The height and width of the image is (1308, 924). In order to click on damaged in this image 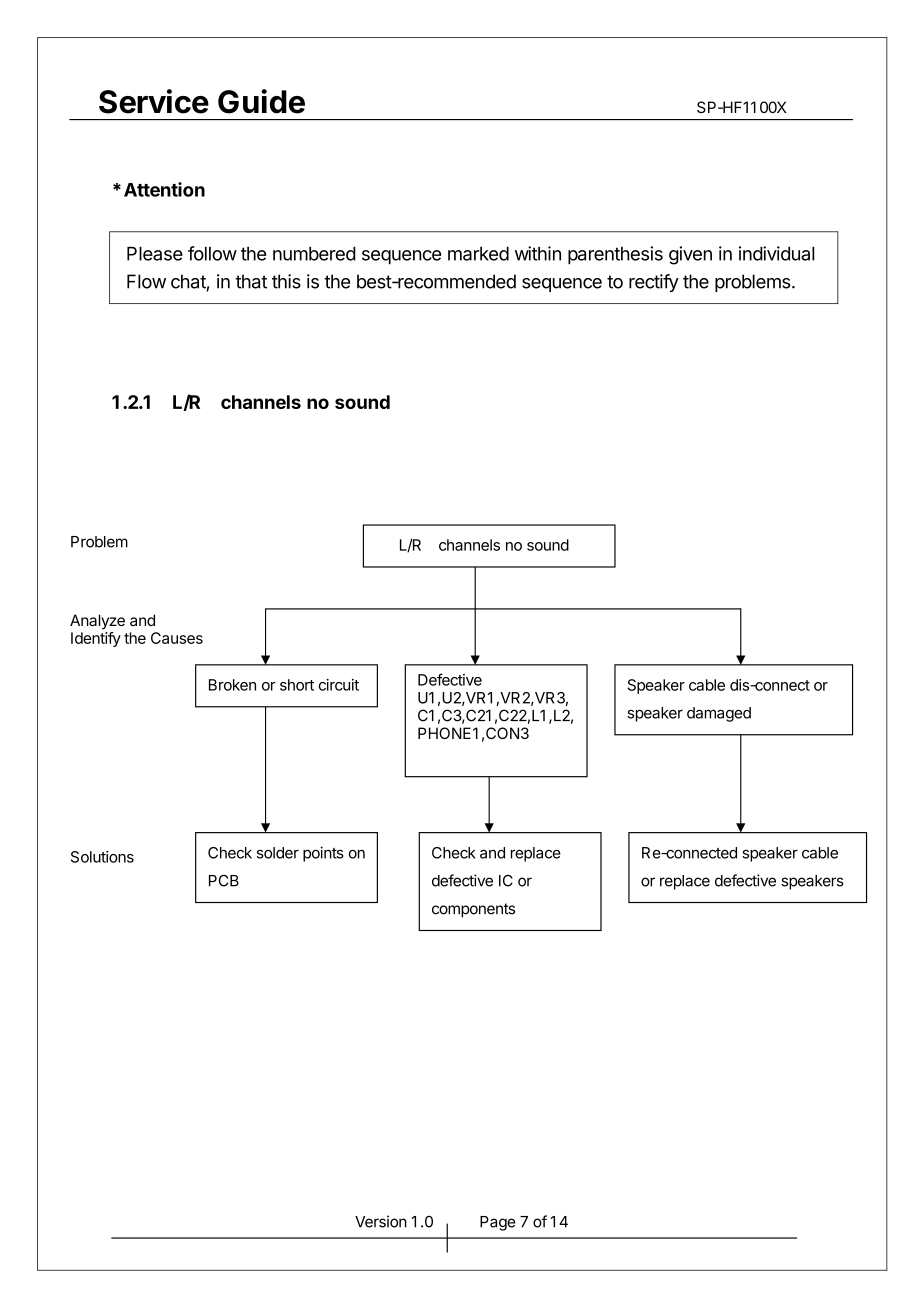, I will do `click(719, 714)`.
